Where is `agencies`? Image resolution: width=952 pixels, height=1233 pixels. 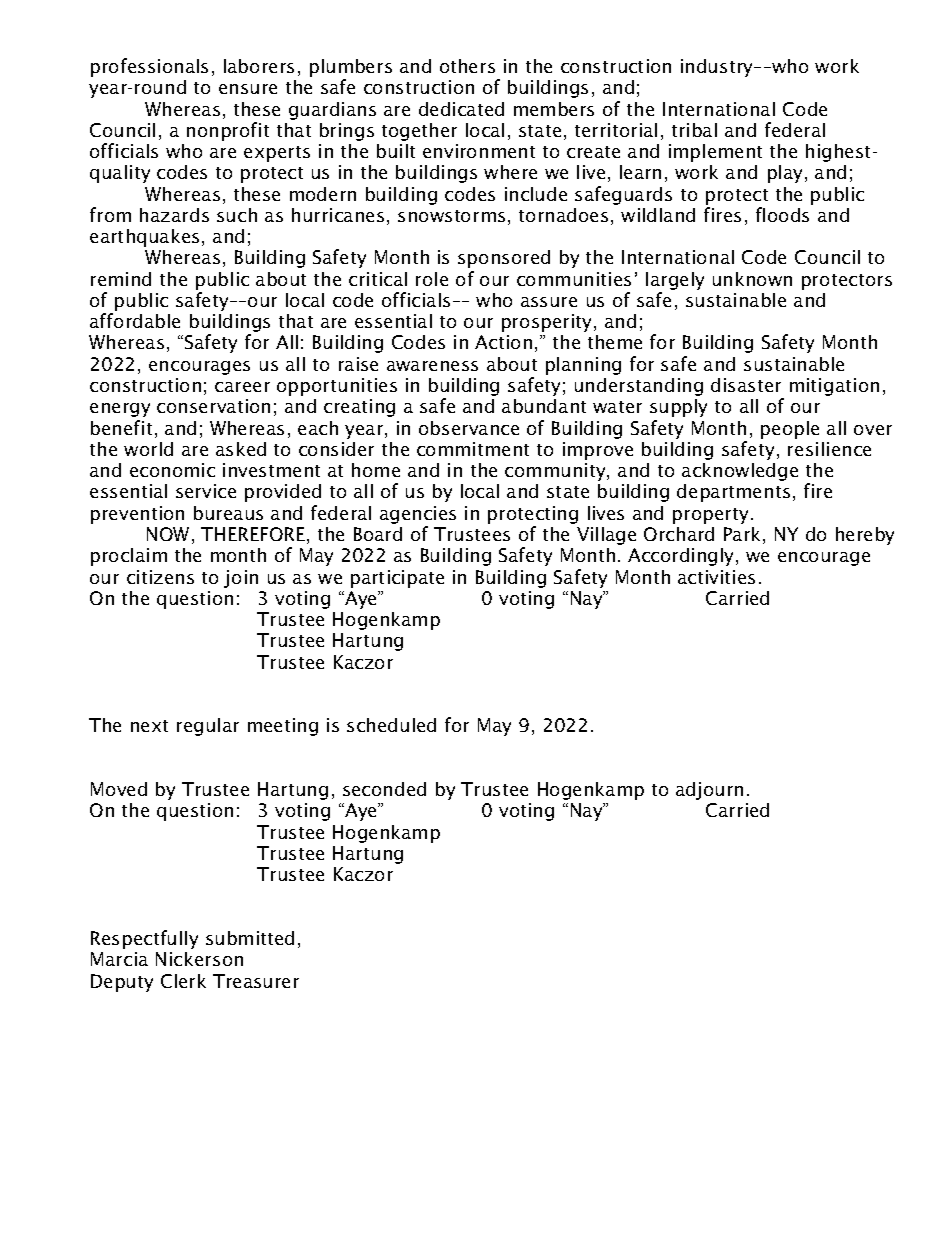
agencies is located at coordinates (418, 515).
